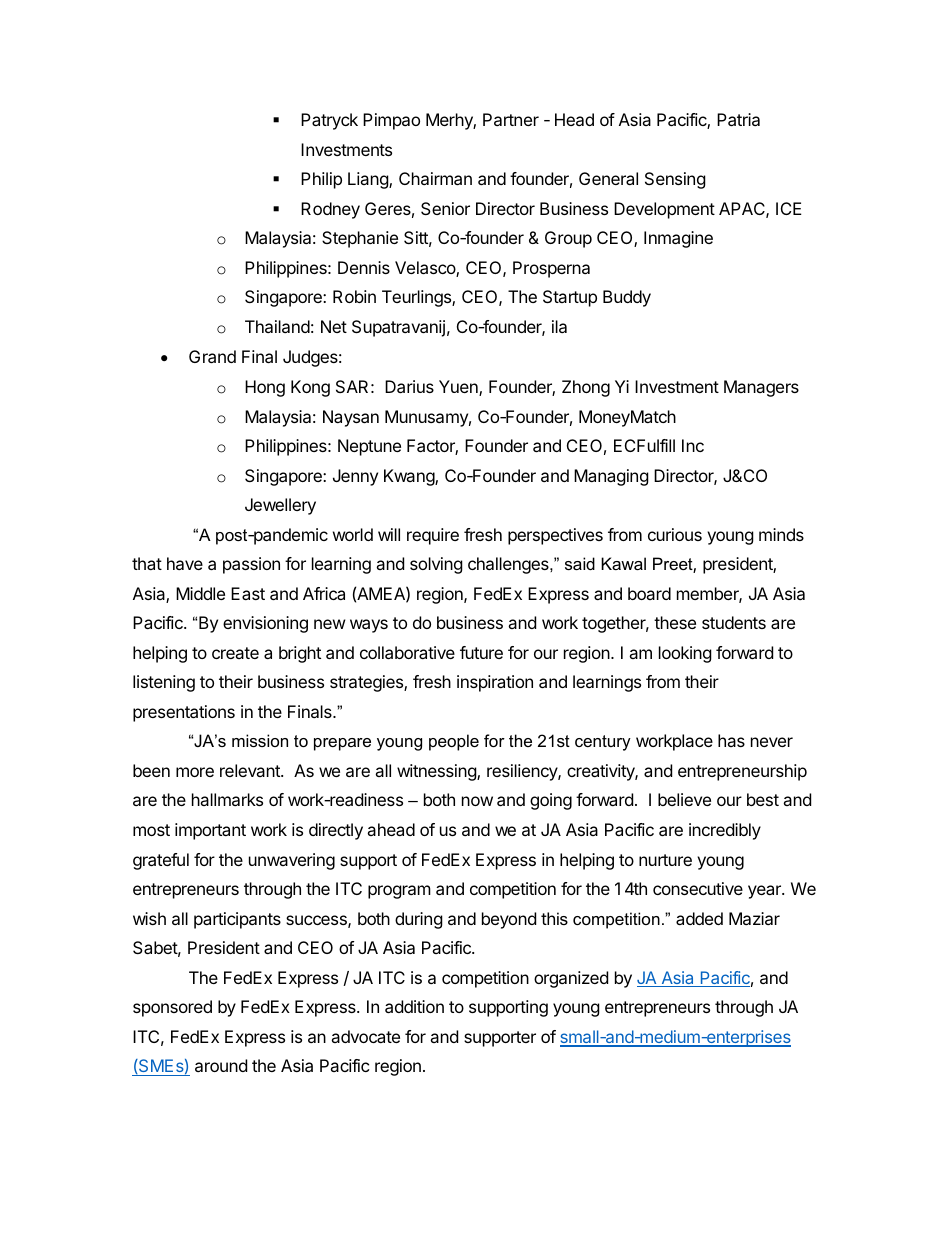 The height and width of the screenshot is (1233, 952). Describe the element at coordinates (435, 178) in the screenshot. I see `Chairman` at that location.
